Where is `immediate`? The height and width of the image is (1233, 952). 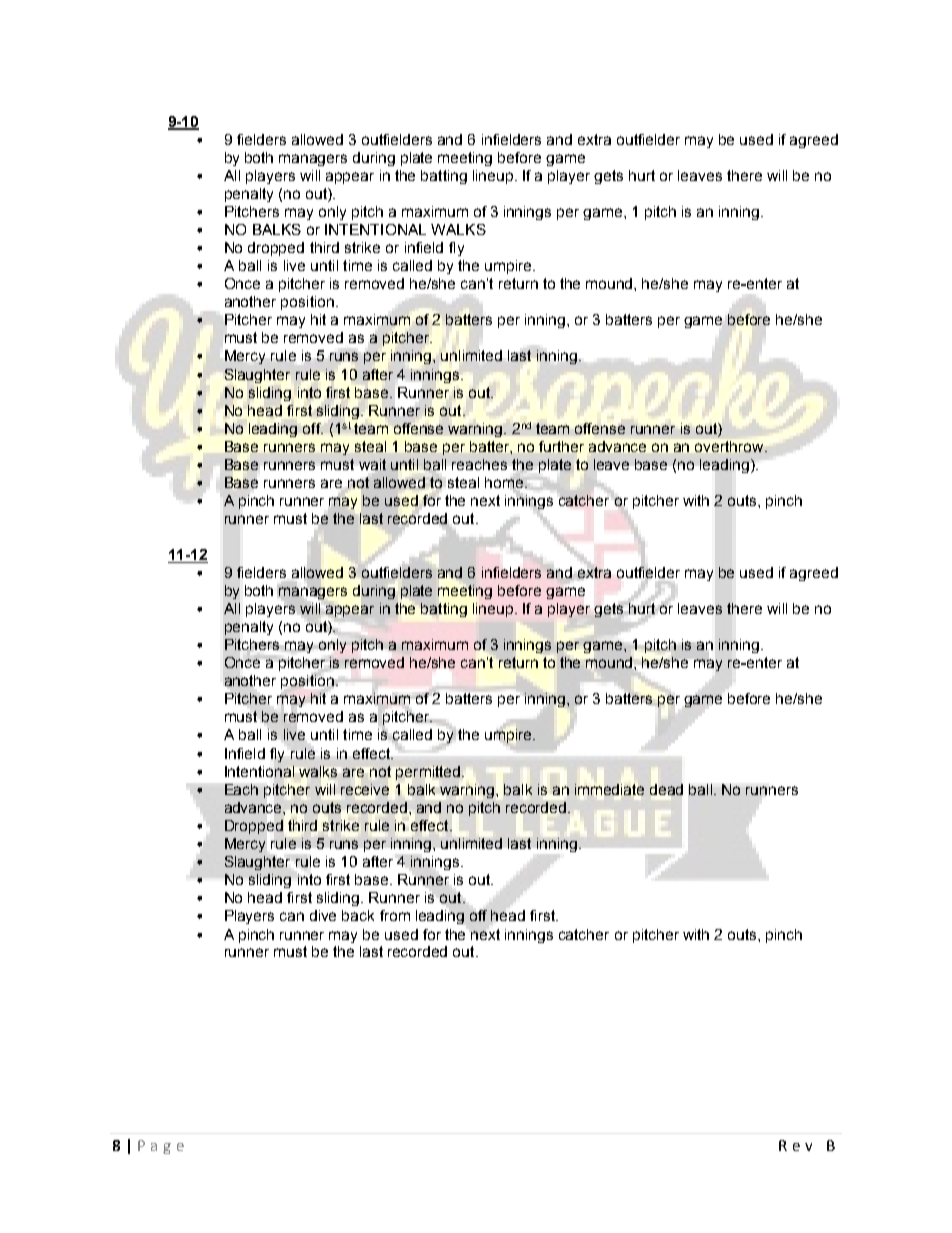
immediate is located at coordinates (609, 789).
